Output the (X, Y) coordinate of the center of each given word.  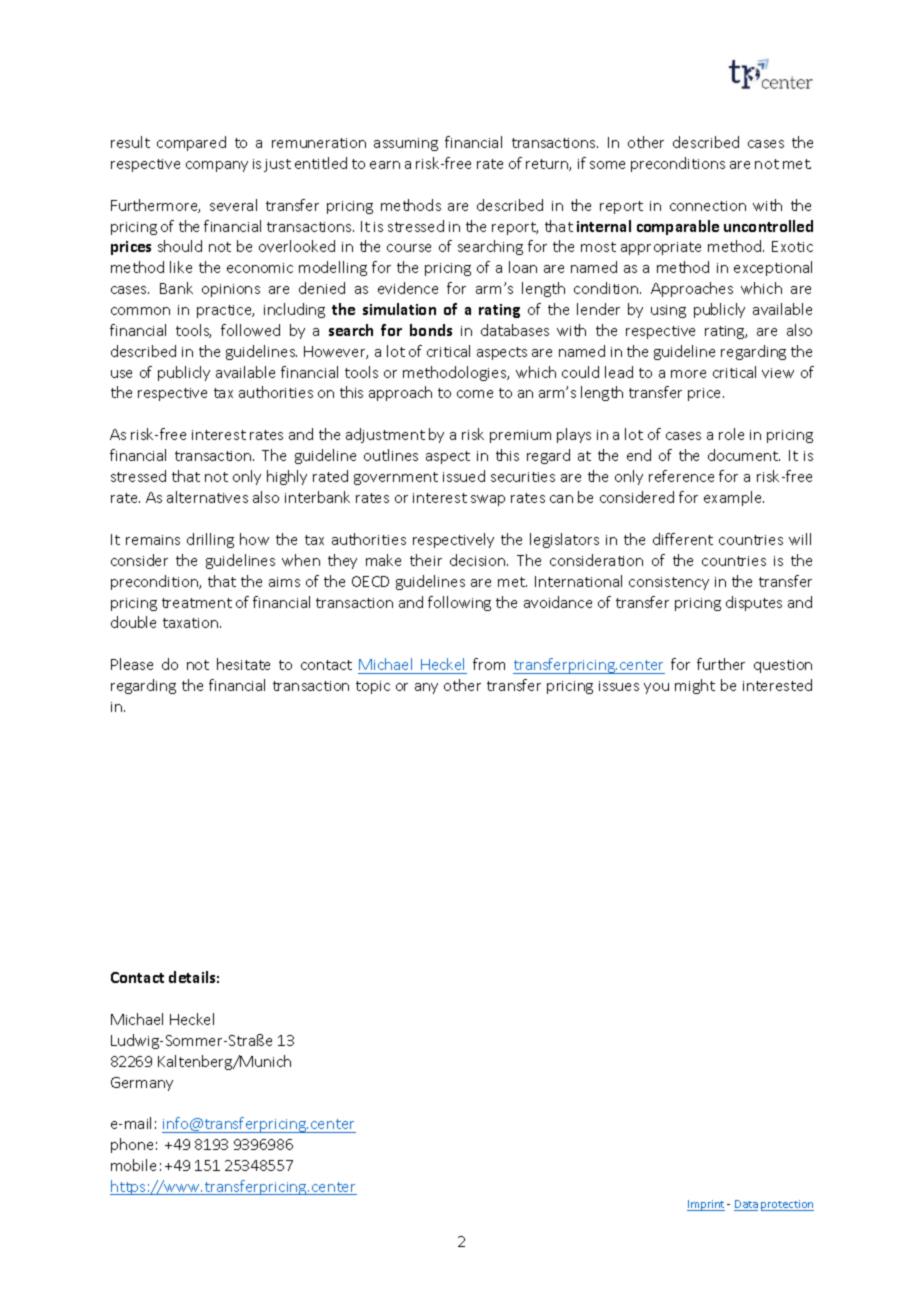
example (734, 498)
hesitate (243, 664)
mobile (133, 1165)
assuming (406, 144)
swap (488, 500)
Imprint (706, 1205)
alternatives (207, 497)
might (695, 686)
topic (373, 687)
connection (708, 206)
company (217, 166)
